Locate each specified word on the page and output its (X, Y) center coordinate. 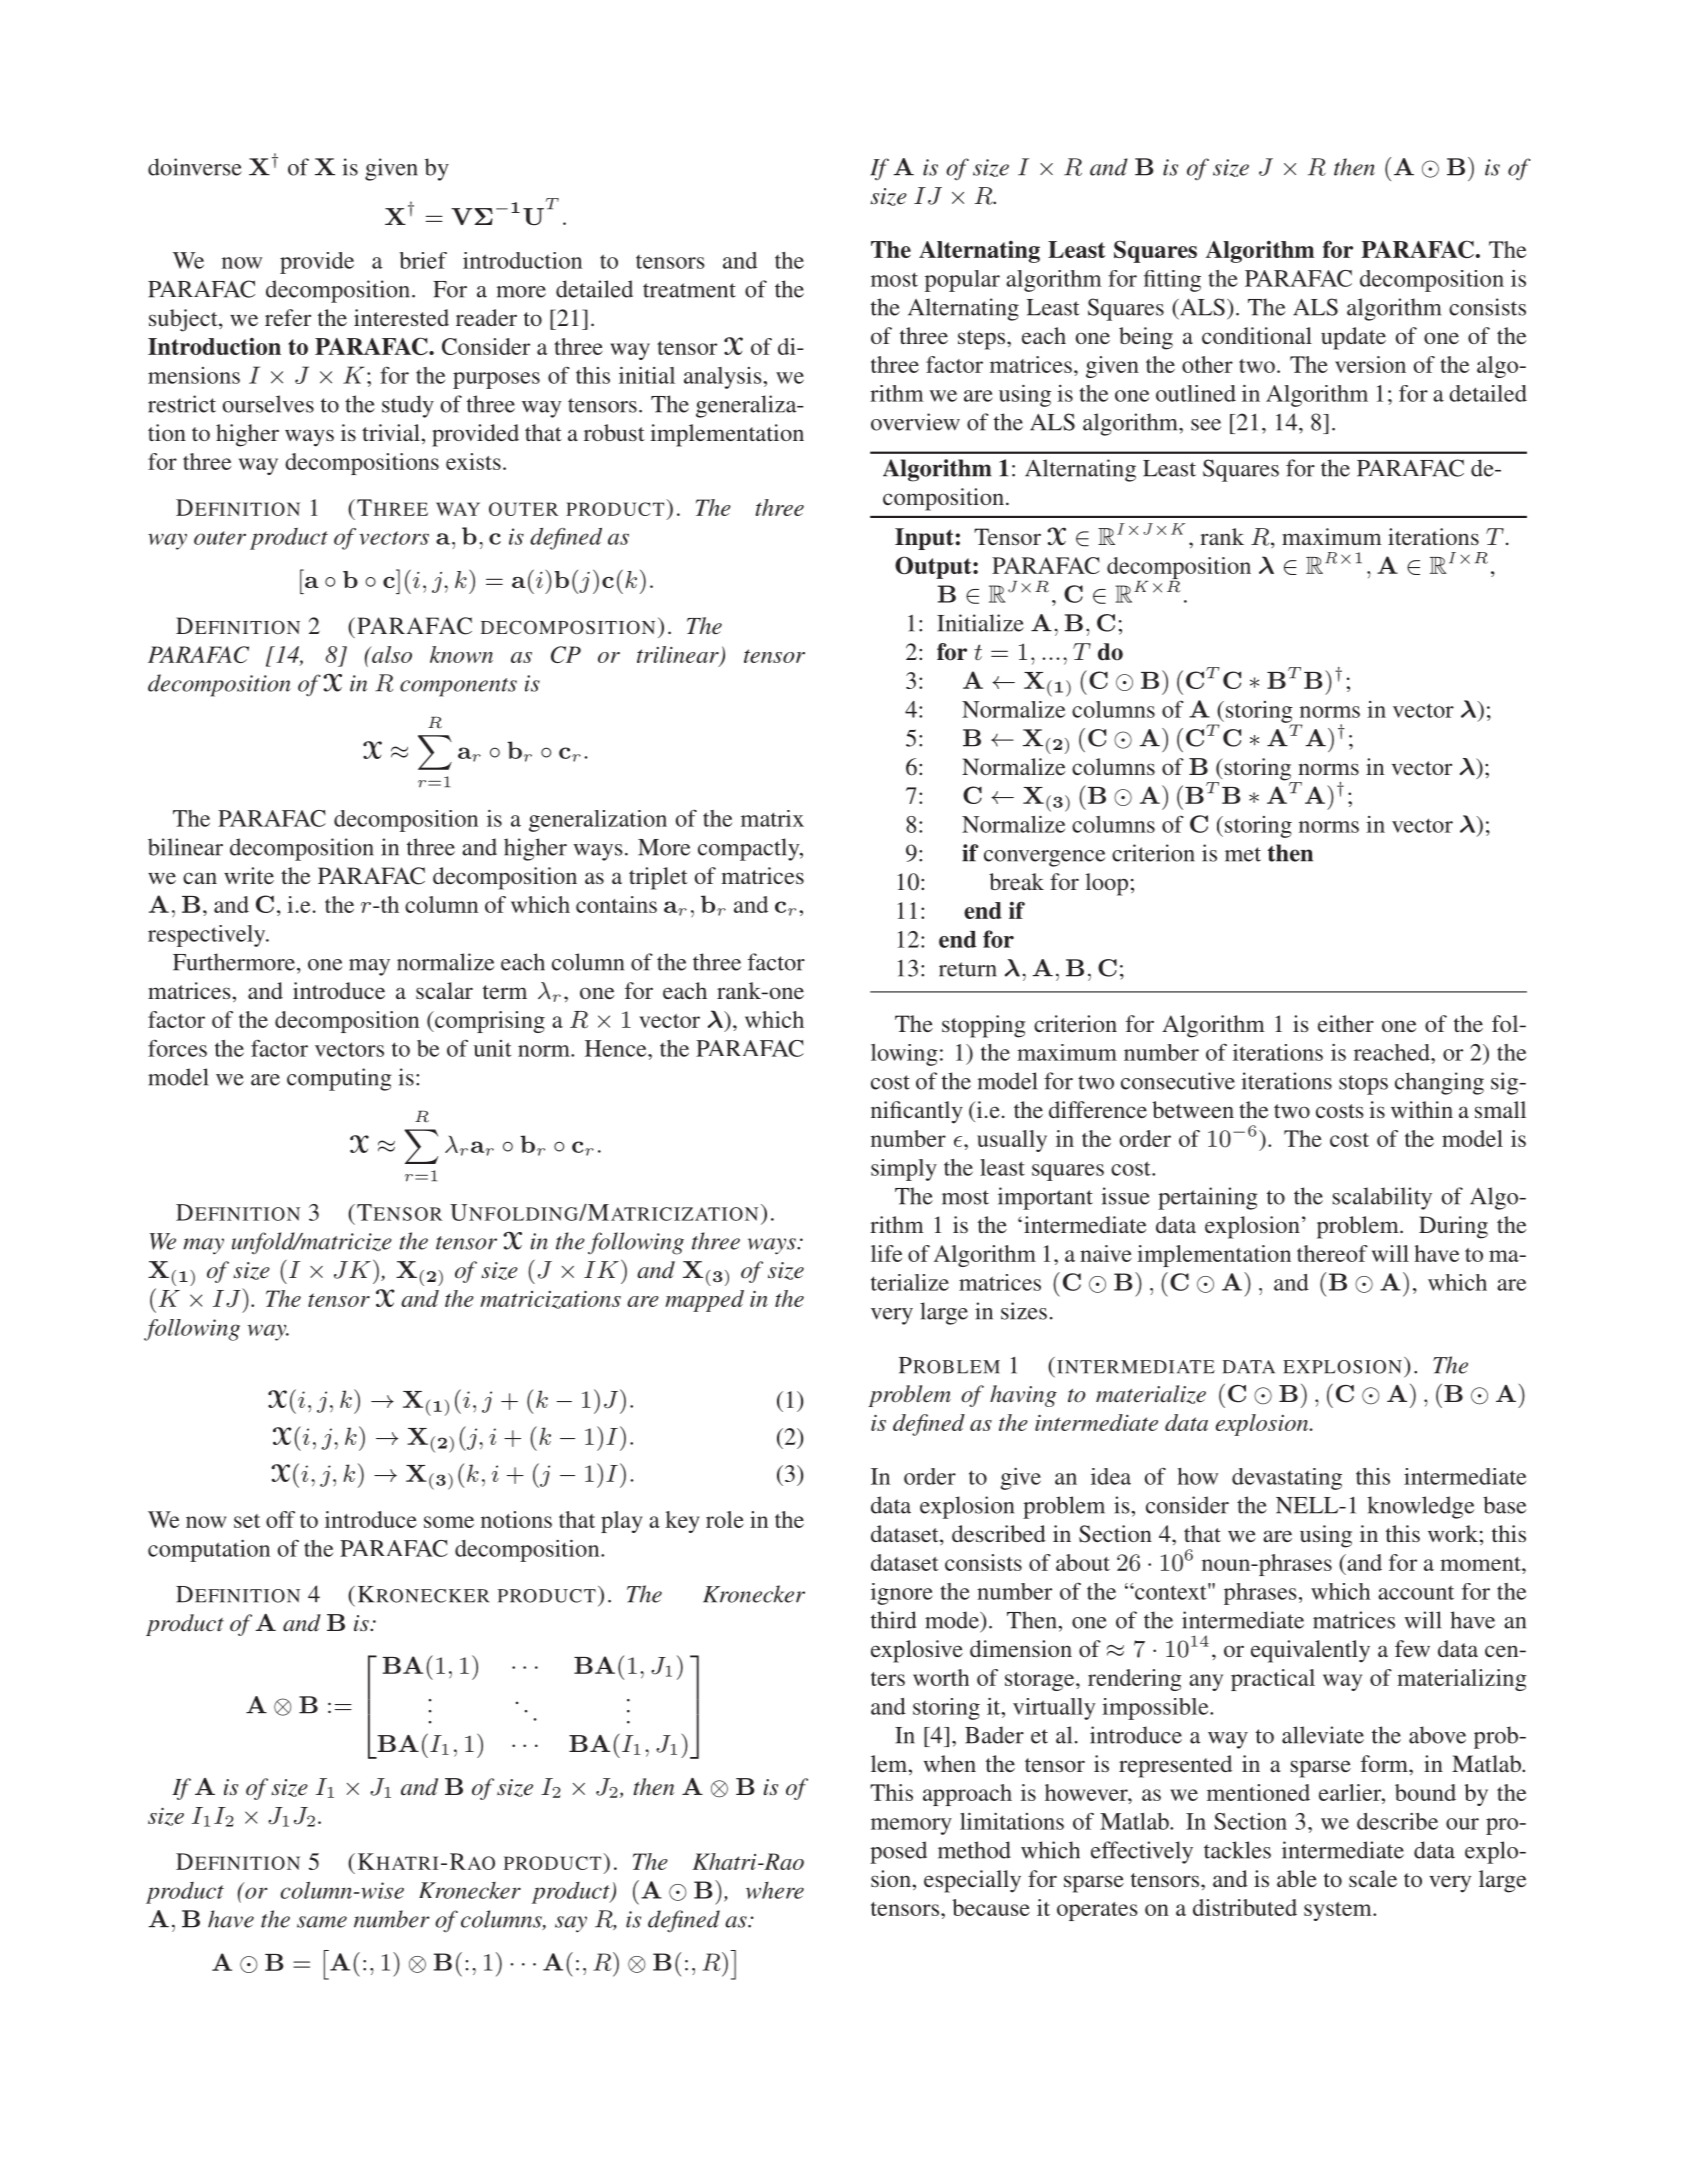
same (322, 1922)
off (280, 1519)
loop (1106, 884)
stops (1363, 1085)
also (391, 654)
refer (288, 317)
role (725, 1519)
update (1353, 338)
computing (339, 1079)
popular (962, 281)
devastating (1287, 1479)
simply (904, 1170)
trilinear (679, 655)
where (775, 1890)
